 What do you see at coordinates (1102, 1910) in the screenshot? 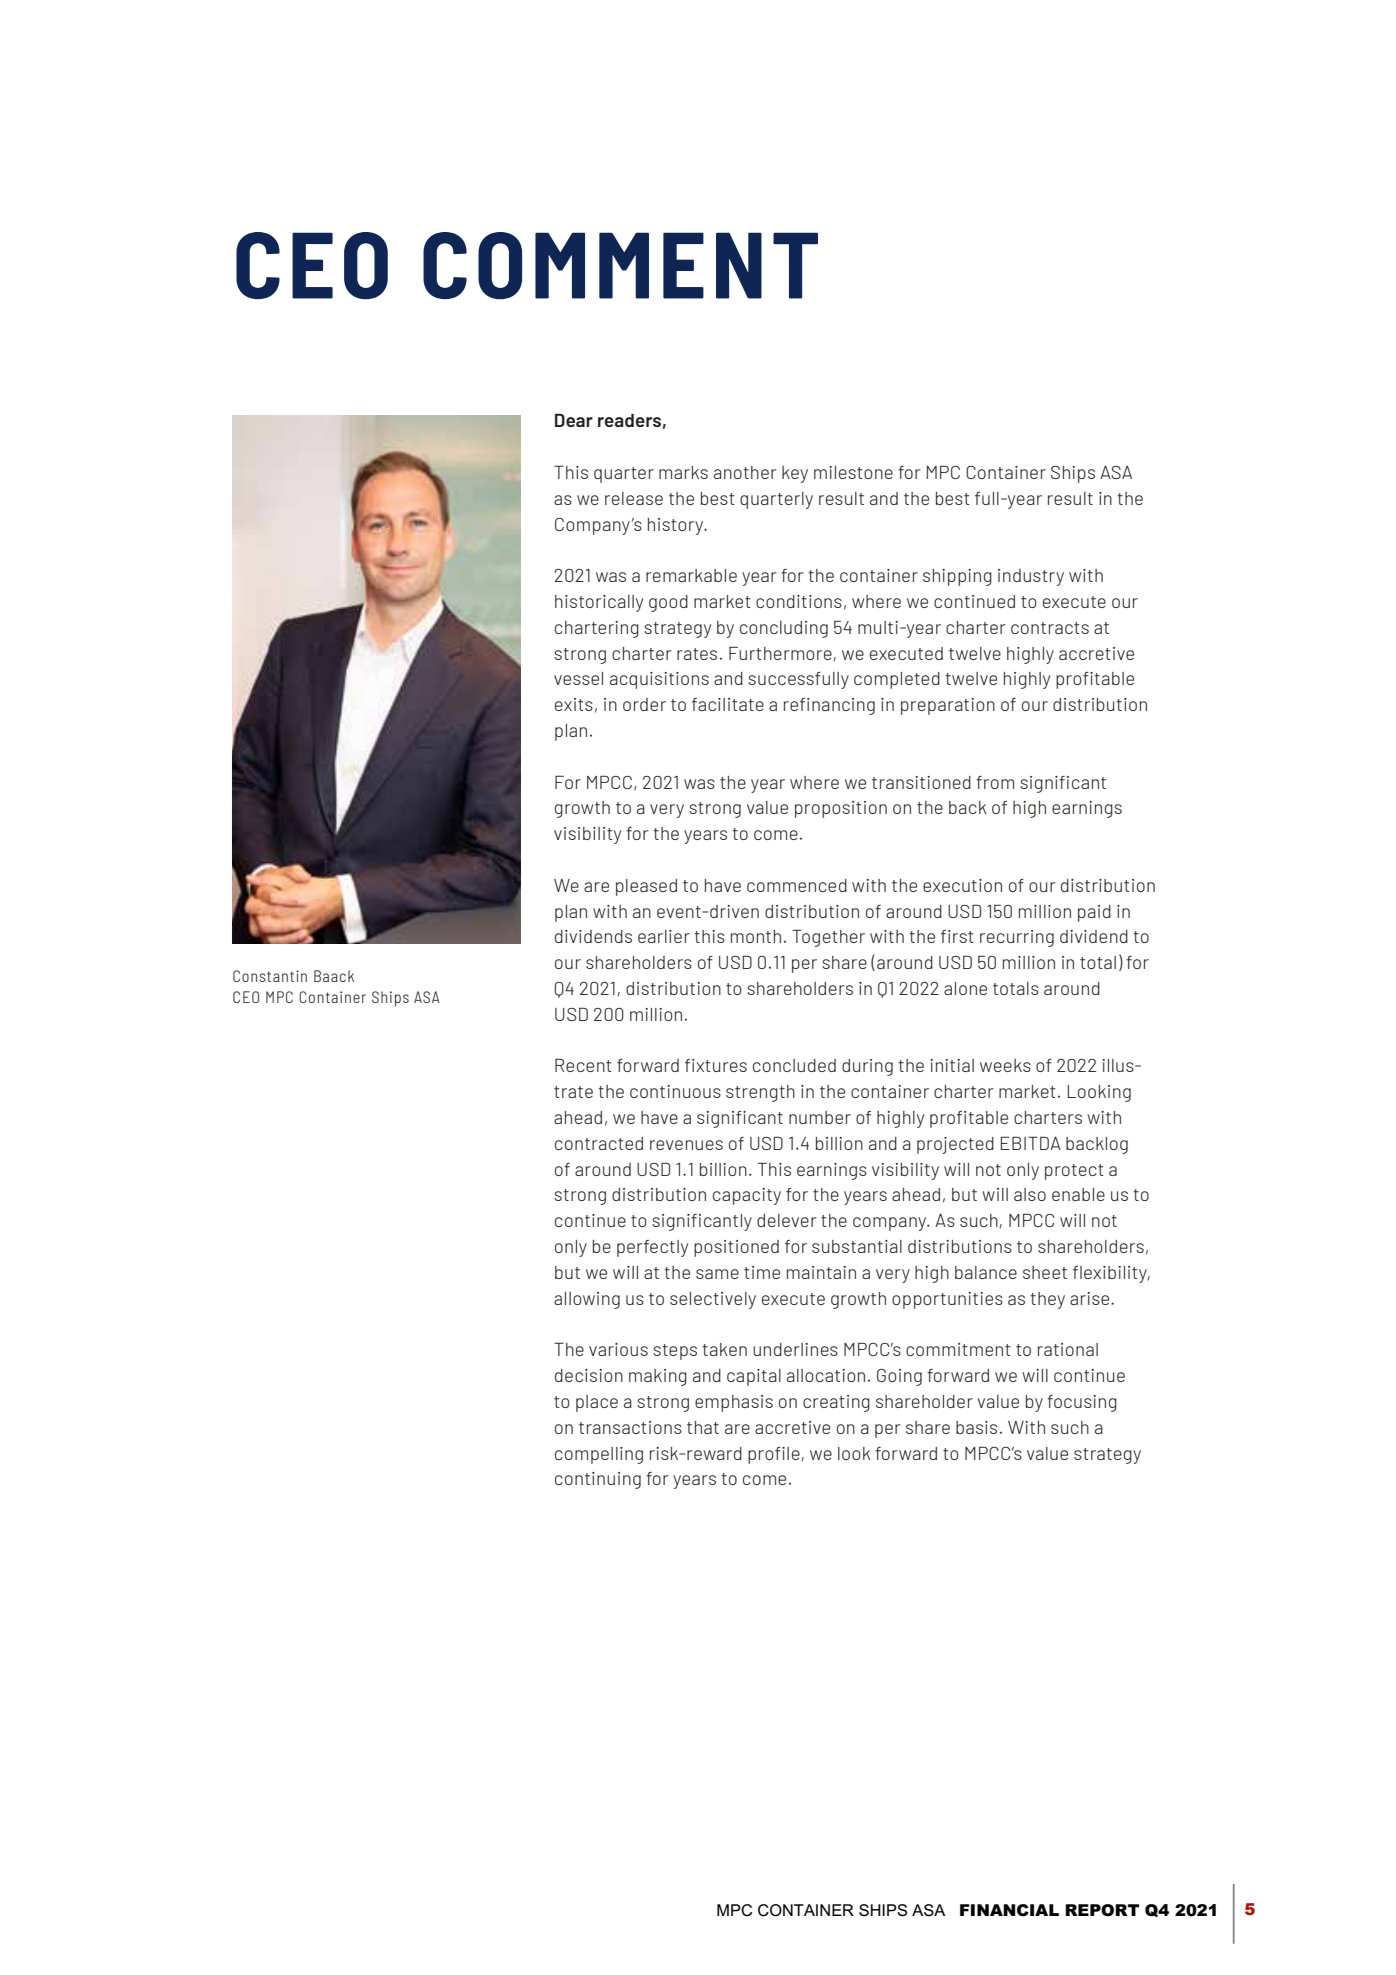
I see `REPORT` at bounding box center [1102, 1910].
